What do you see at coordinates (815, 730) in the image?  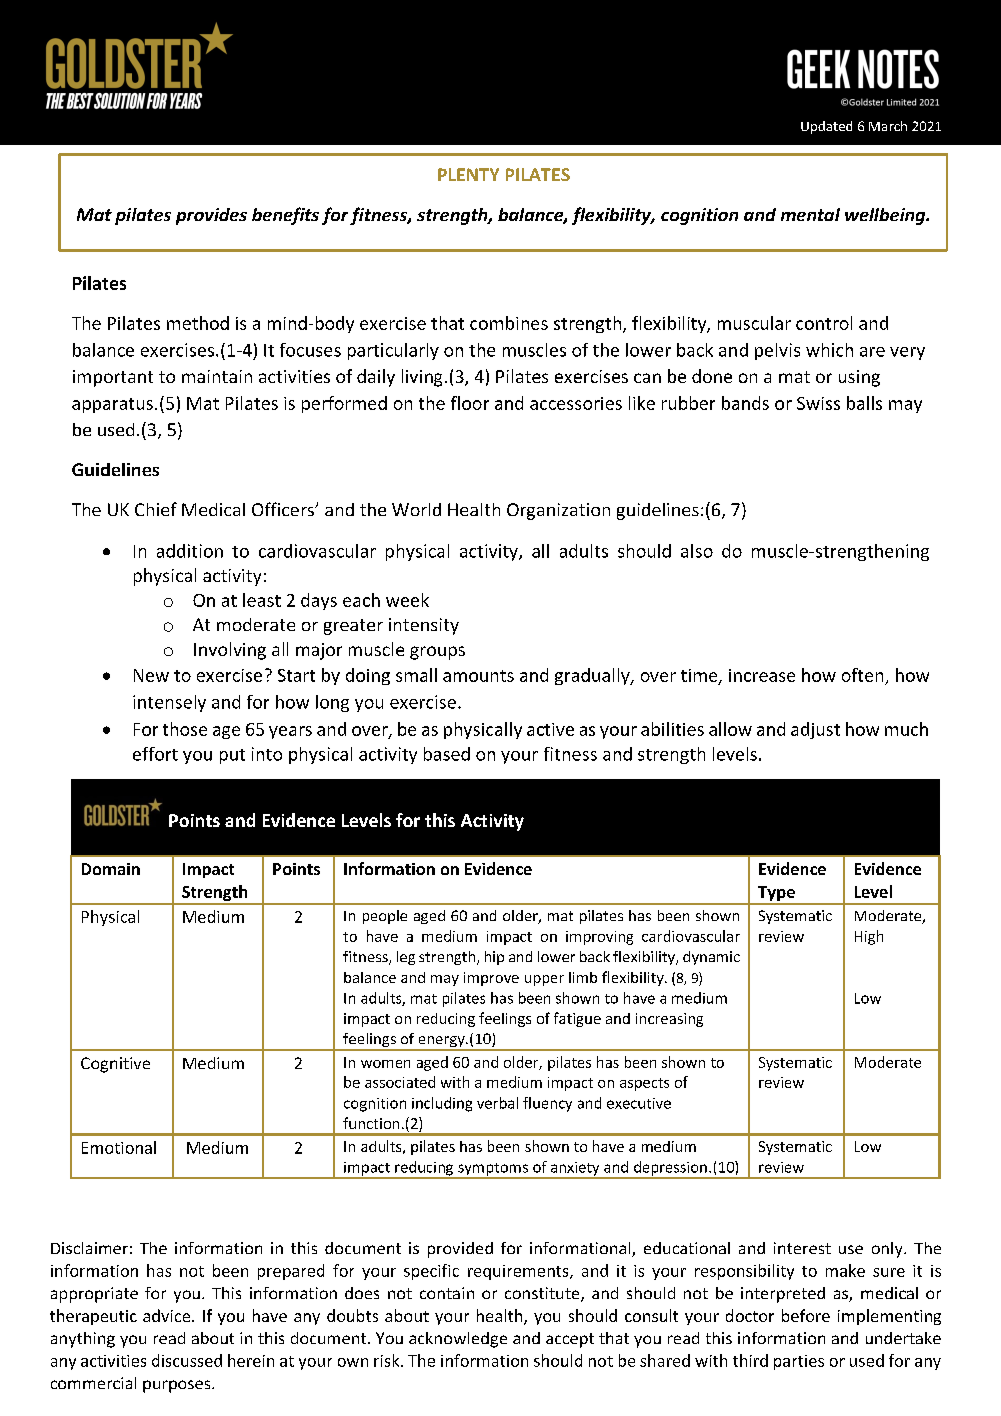 I see `adjust` at bounding box center [815, 730].
